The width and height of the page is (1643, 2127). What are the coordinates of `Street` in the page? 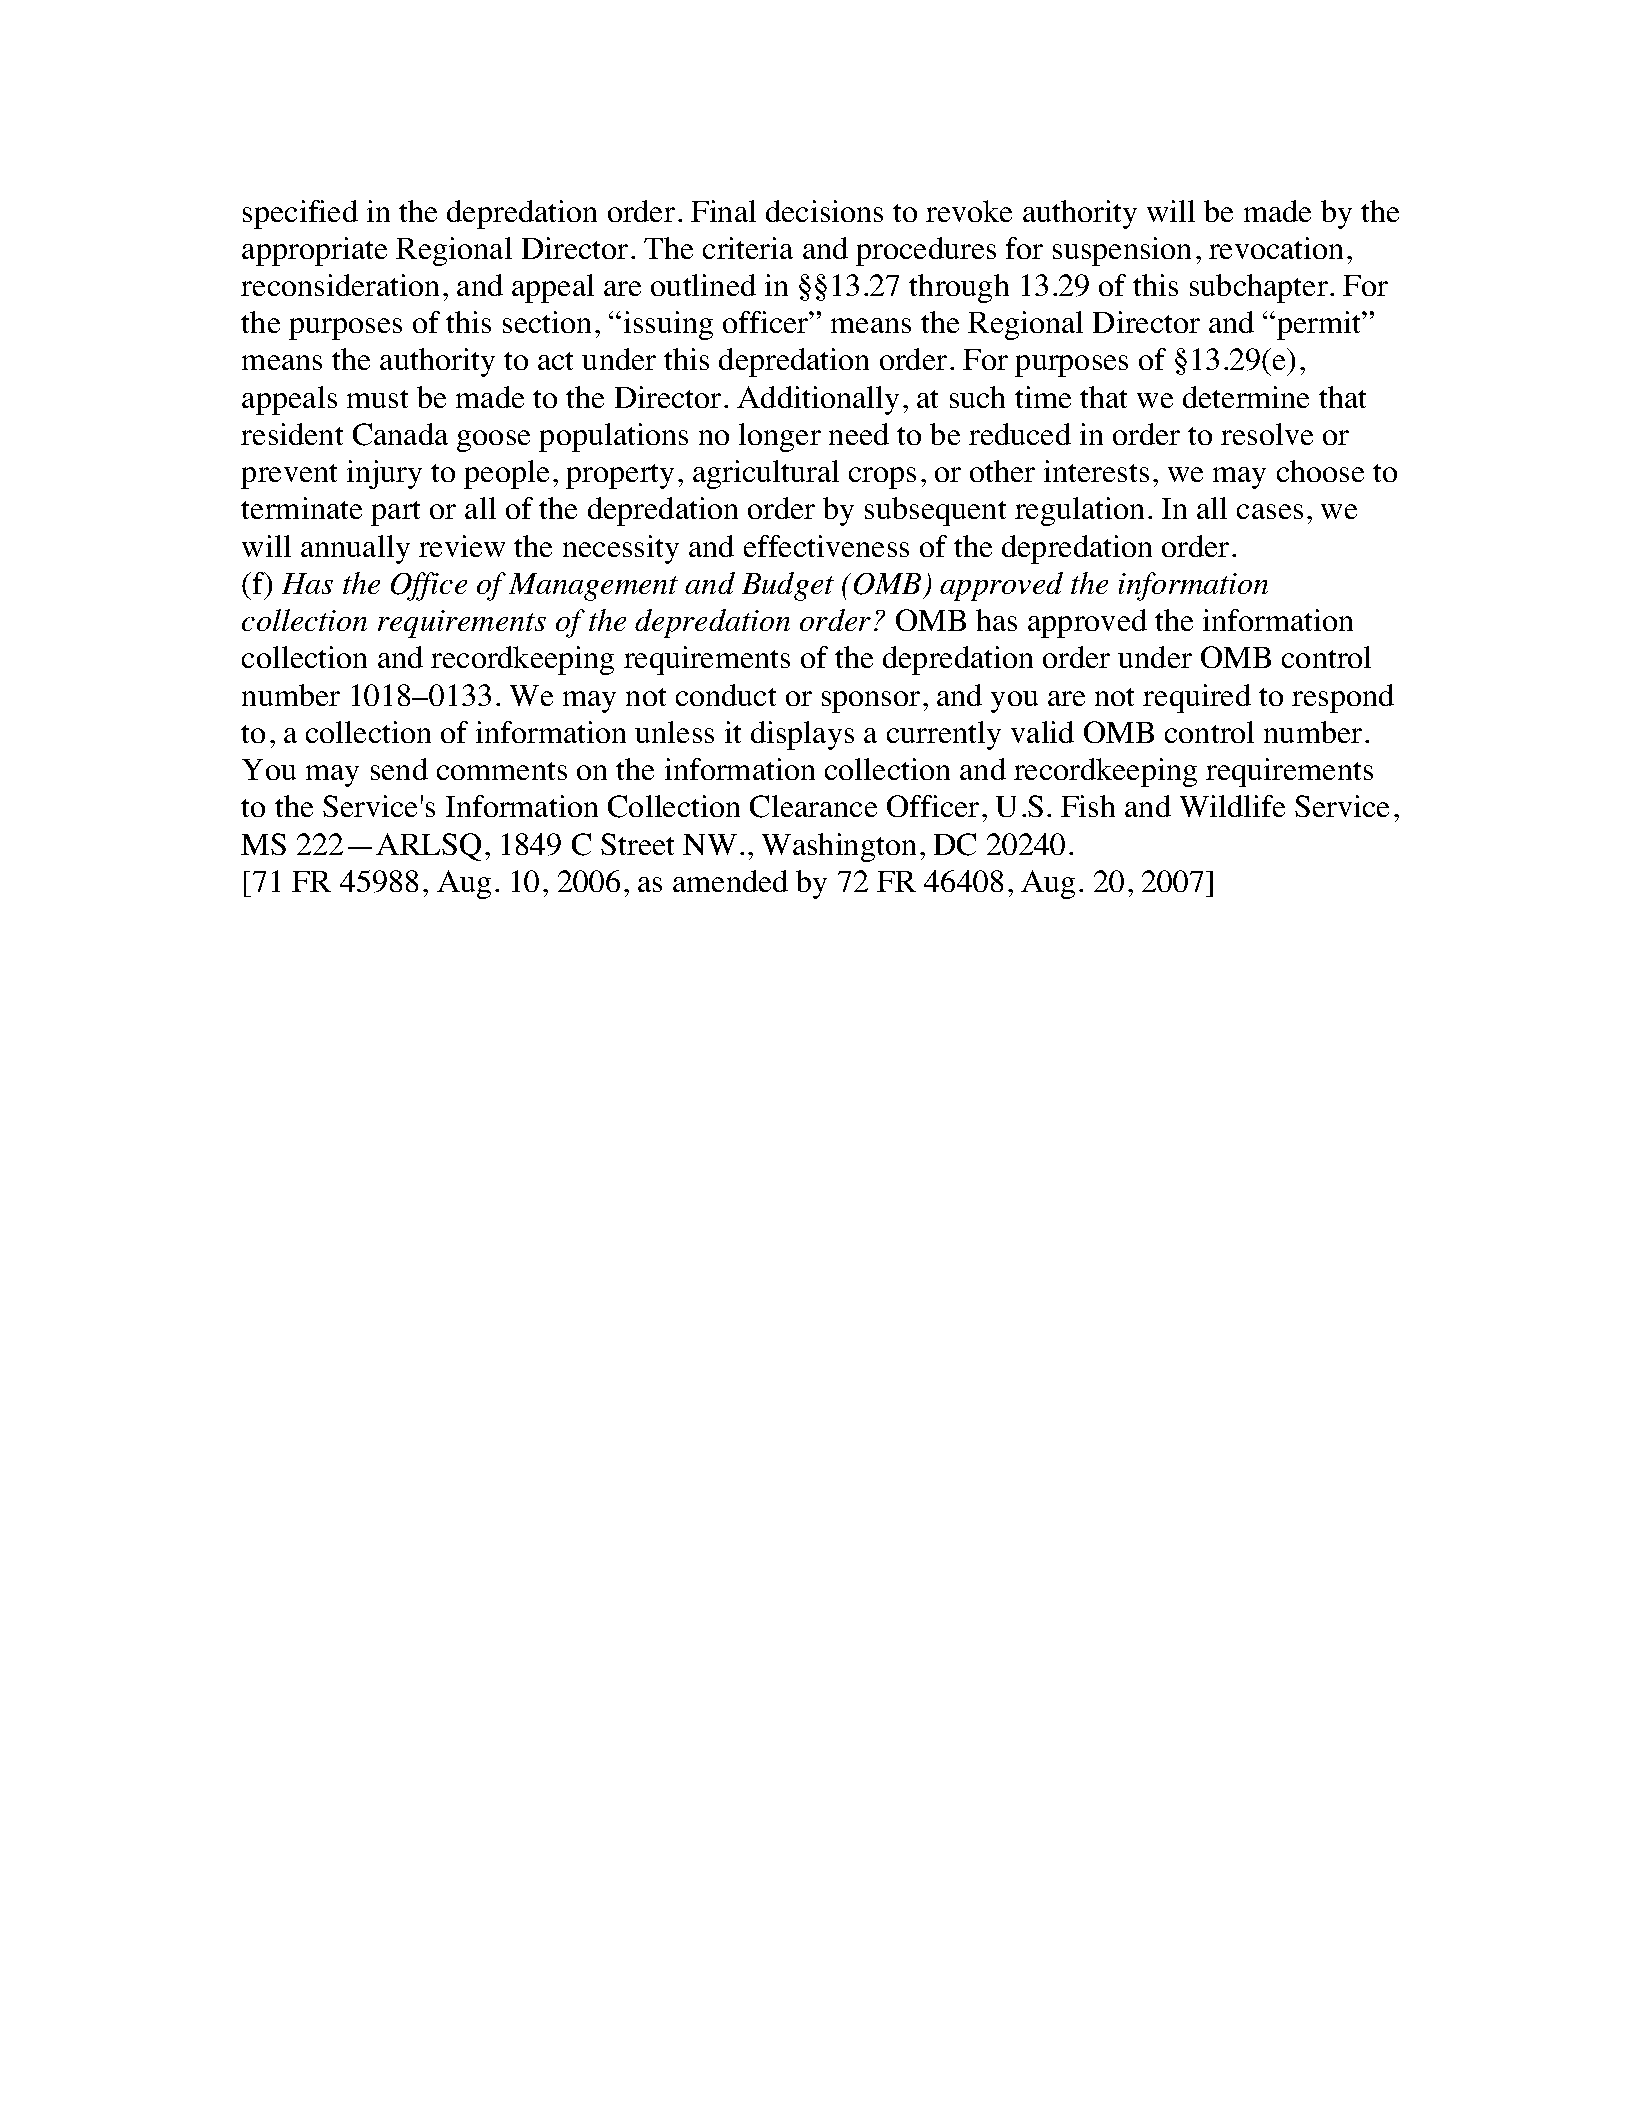 It's located at (637, 844).
